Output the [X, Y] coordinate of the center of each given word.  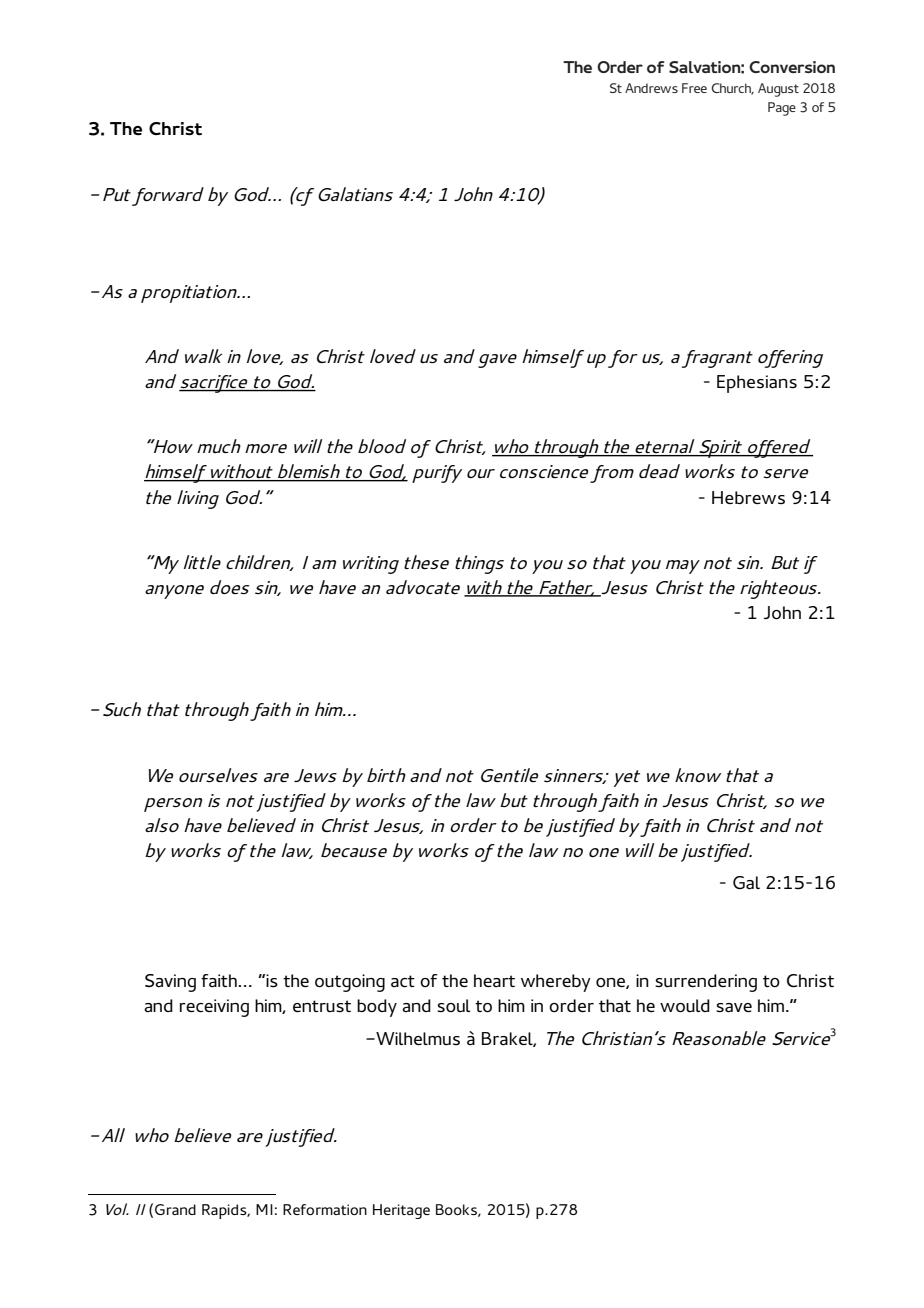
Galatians [355, 194]
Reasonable [719, 1038]
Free [694, 88]
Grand [175, 1209]
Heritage [401, 1211]
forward [168, 196]
